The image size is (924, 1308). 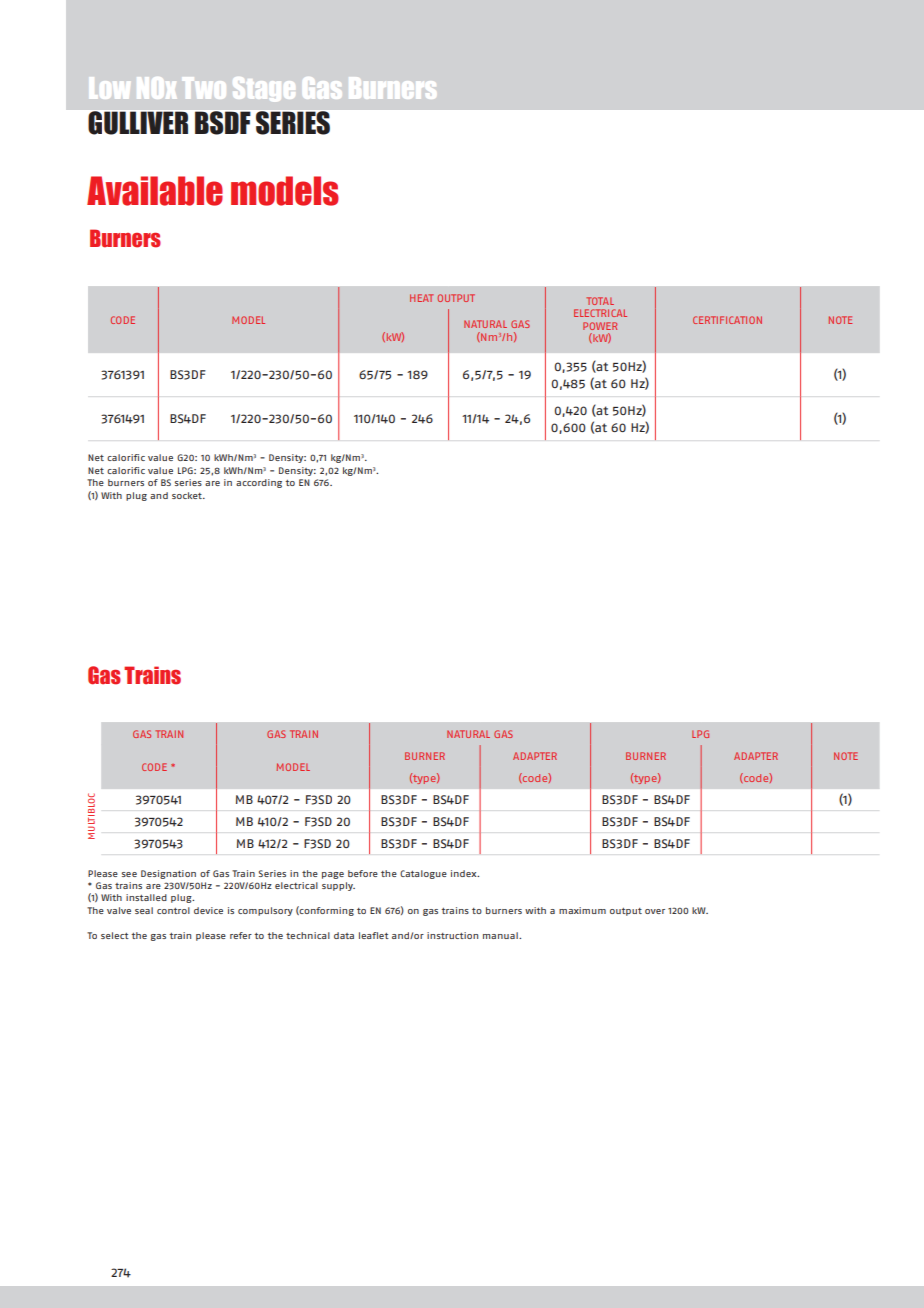 I want to click on Catalogue, so click(x=423, y=874).
